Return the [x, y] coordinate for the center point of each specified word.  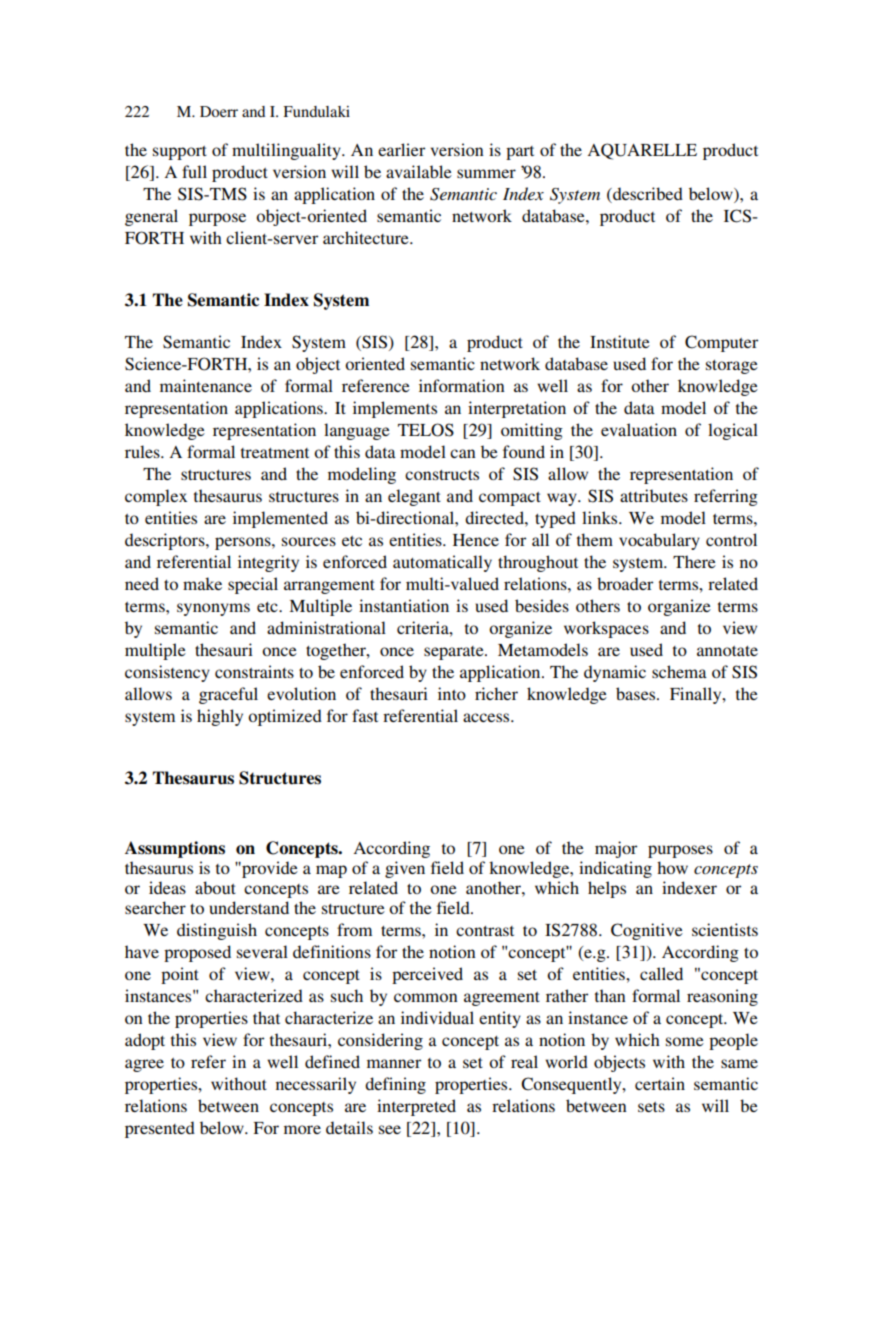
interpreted [416, 1107]
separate [455, 653]
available [419, 171]
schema [679, 671]
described [647, 193]
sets [651, 1107]
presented [160, 1129]
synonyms [213, 609]
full [194, 171]
